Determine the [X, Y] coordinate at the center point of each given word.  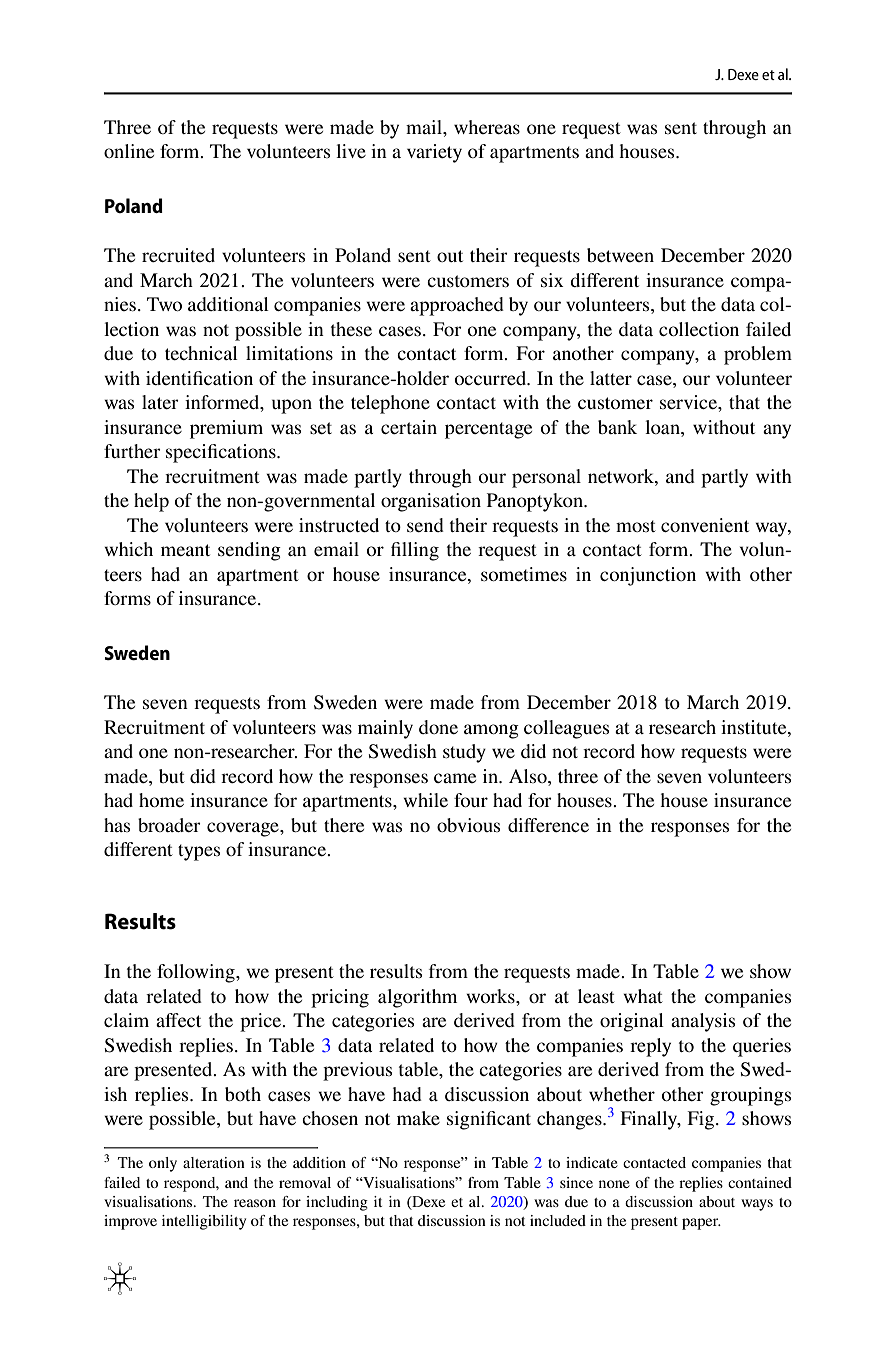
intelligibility [204, 1222]
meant [185, 550]
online [129, 151]
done [438, 727]
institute [755, 727]
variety [434, 153]
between [620, 255]
